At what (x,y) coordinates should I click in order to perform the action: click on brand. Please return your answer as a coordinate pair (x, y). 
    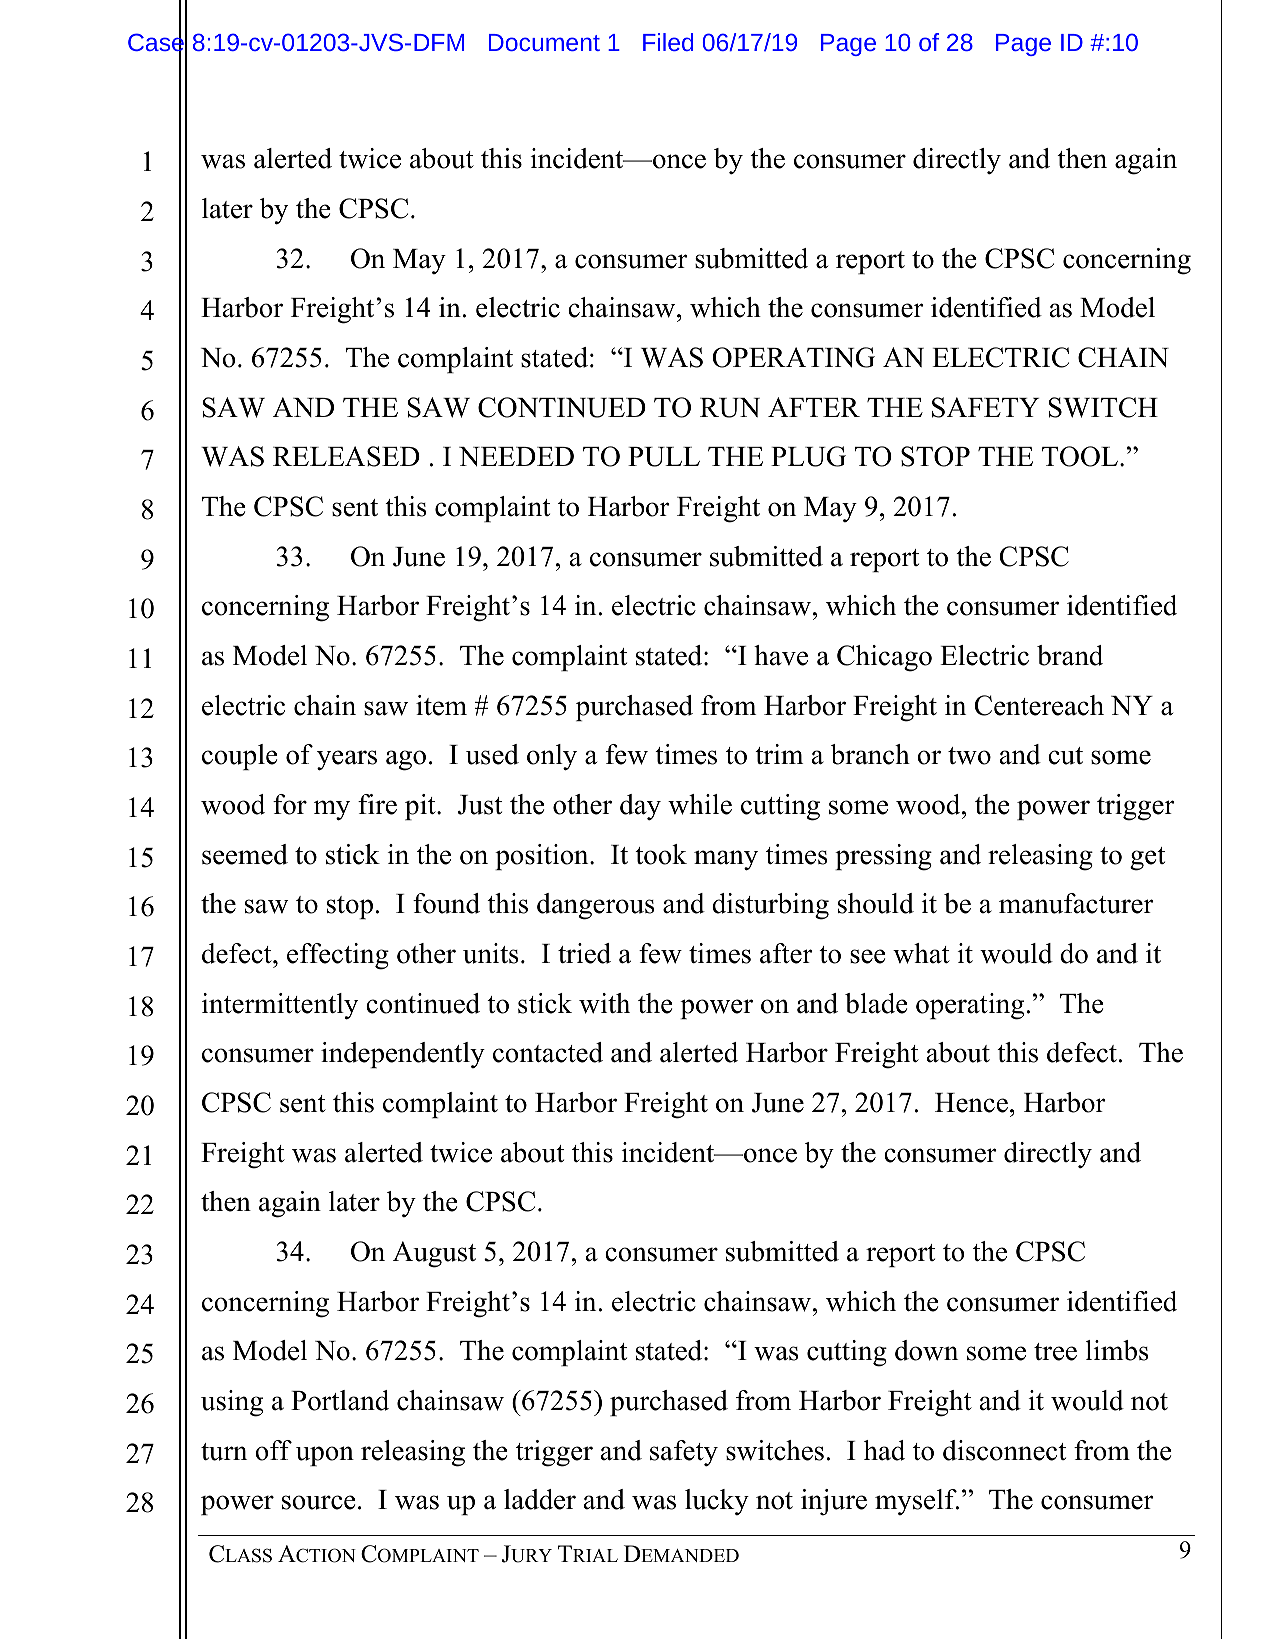
    Looking at the image, I should click on (1070, 655).
